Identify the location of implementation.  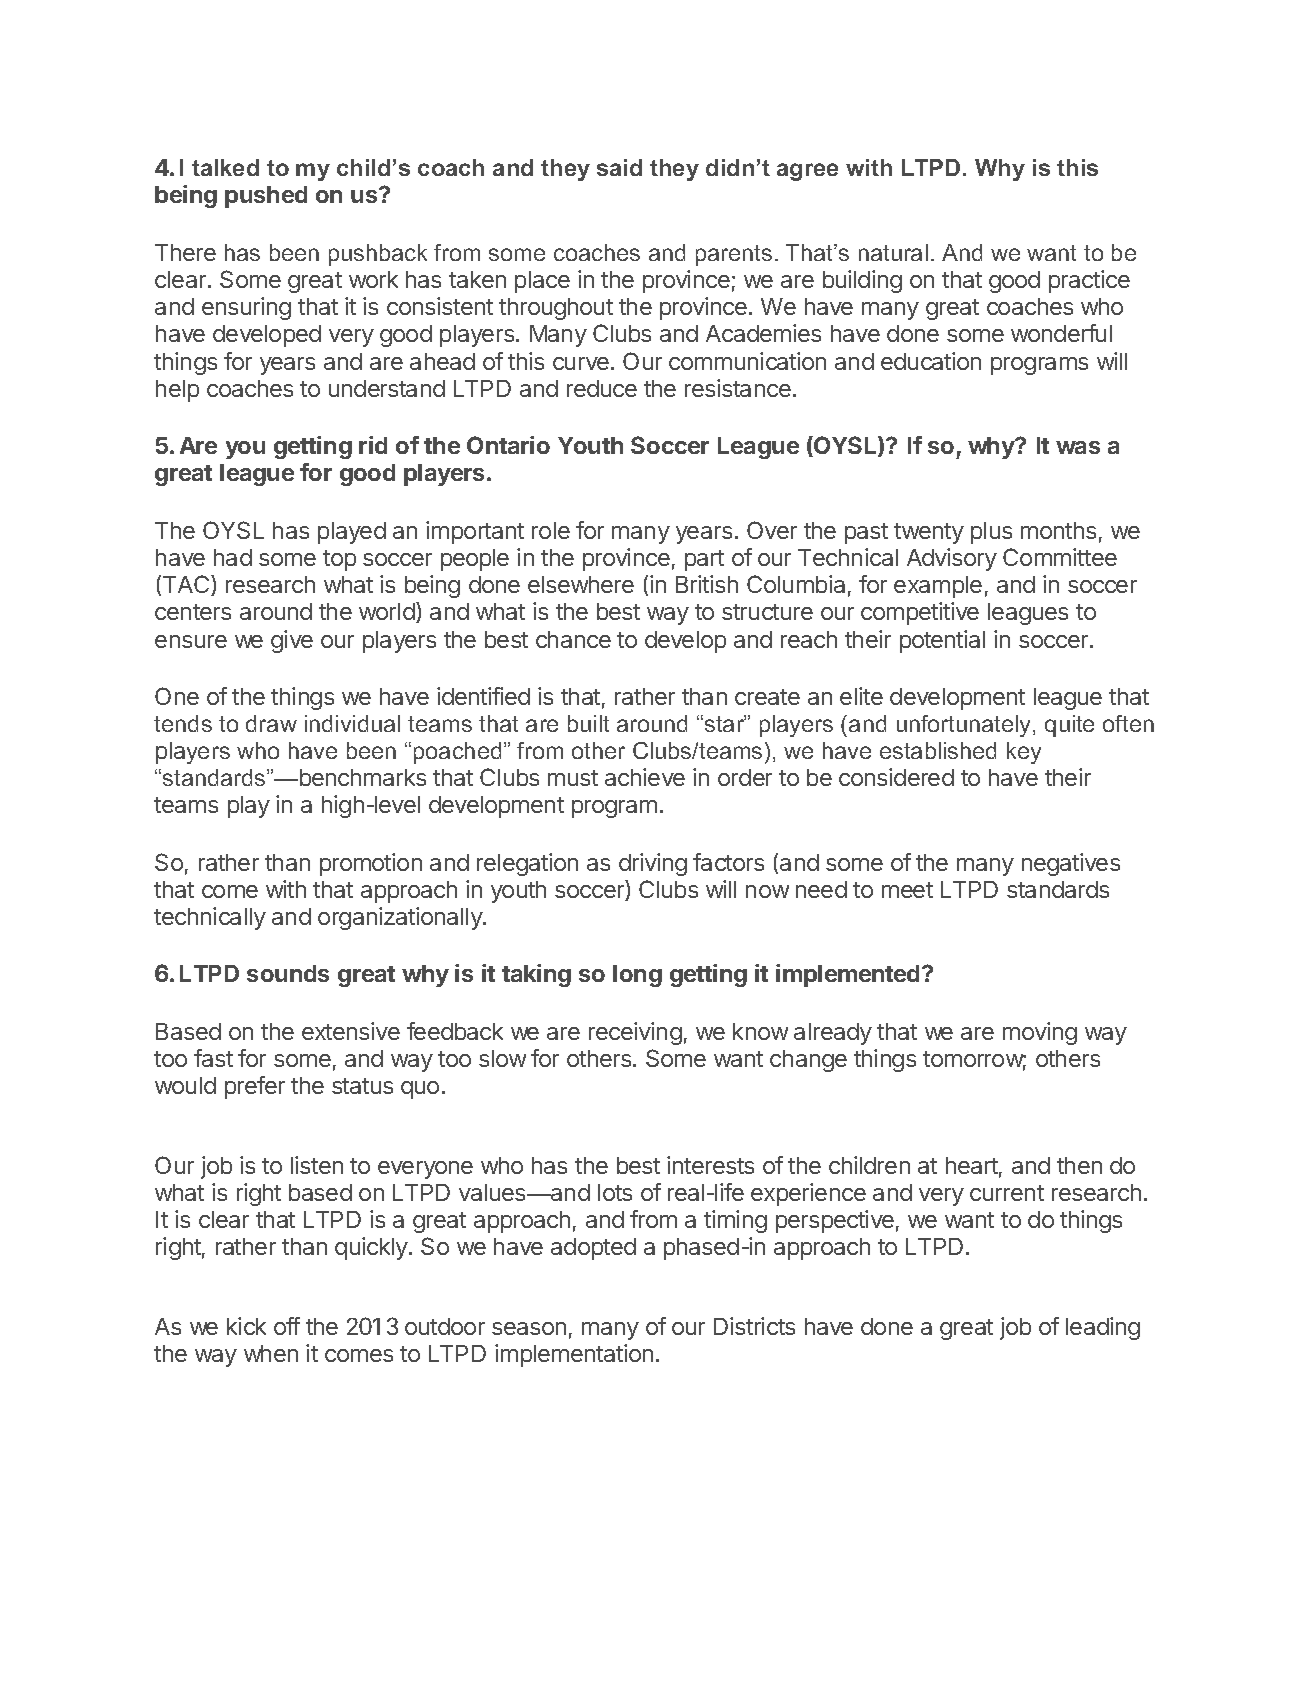
(574, 1355).
